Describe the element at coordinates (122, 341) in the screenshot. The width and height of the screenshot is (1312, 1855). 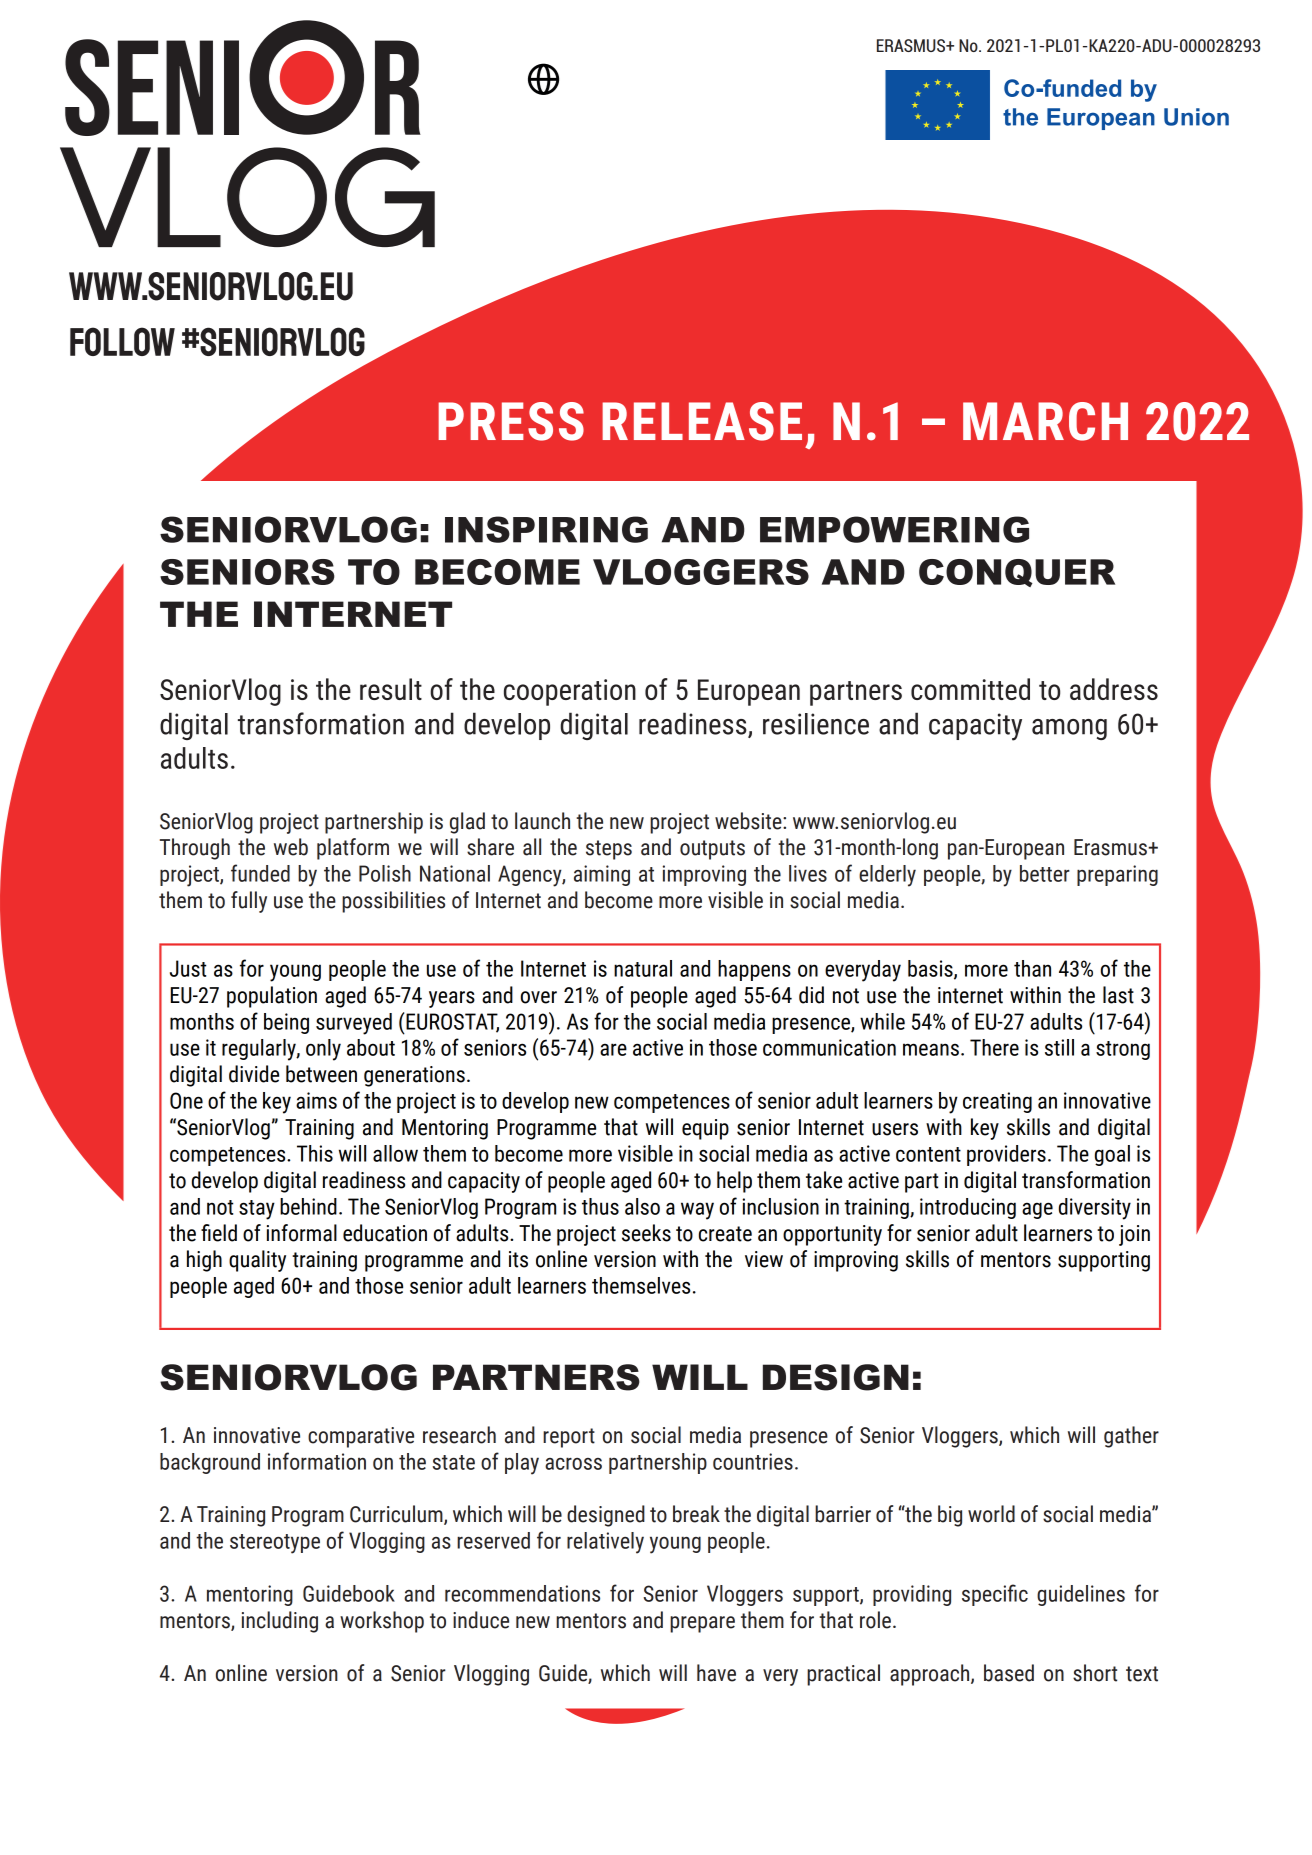
I see `follow` at that location.
